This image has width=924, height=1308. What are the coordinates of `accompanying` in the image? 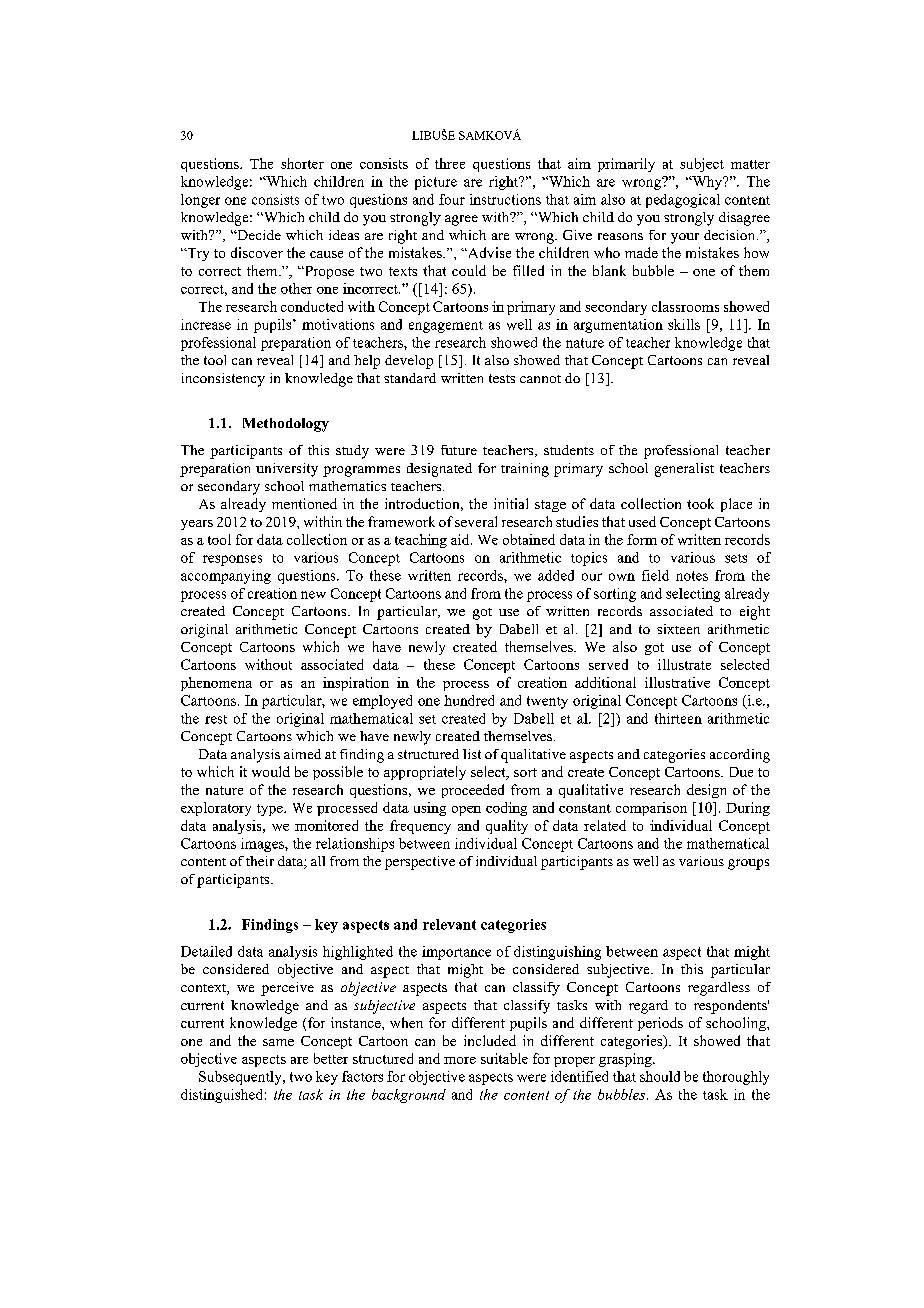 It's located at (226, 577).
